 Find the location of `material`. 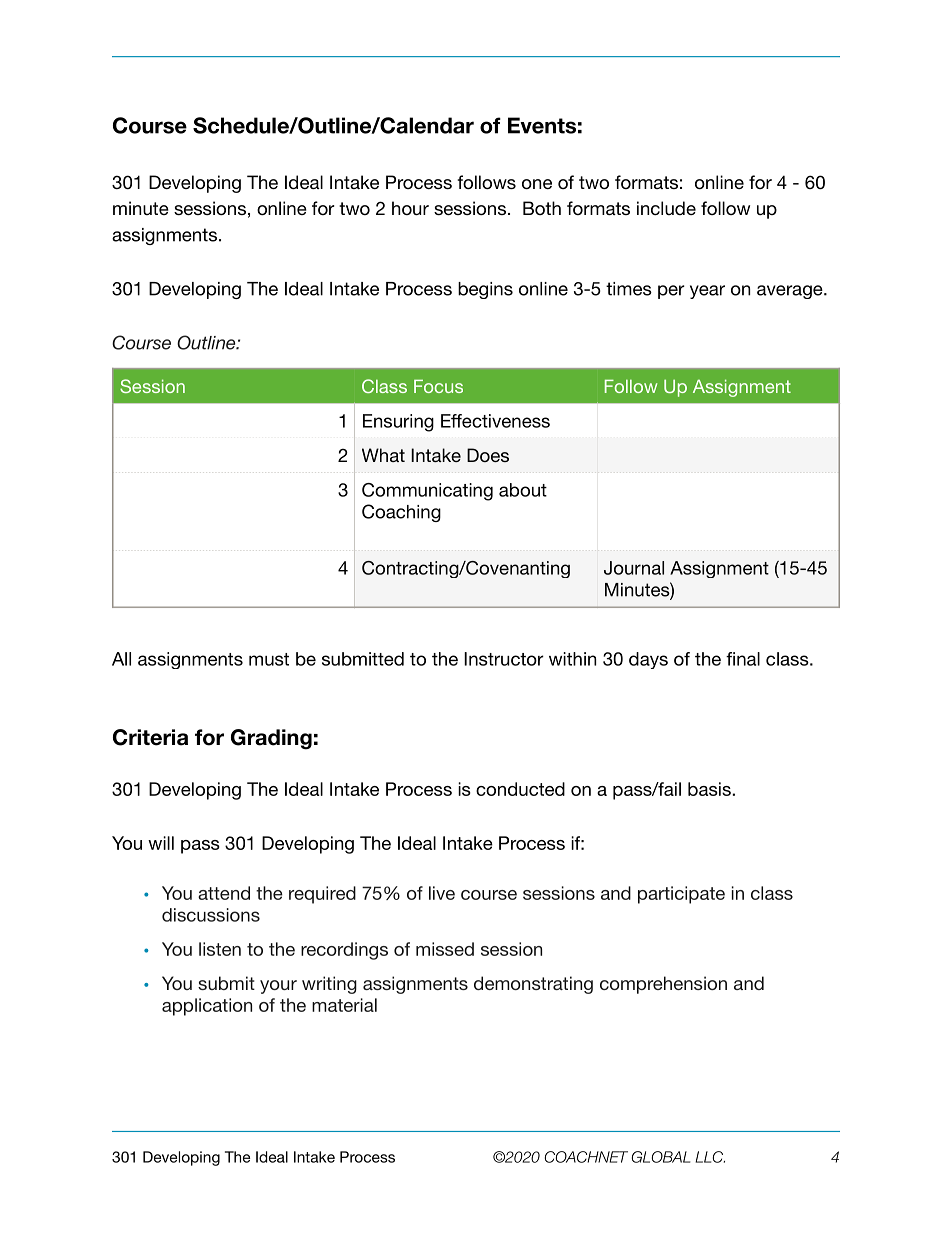

material is located at coordinates (344, 1005).
